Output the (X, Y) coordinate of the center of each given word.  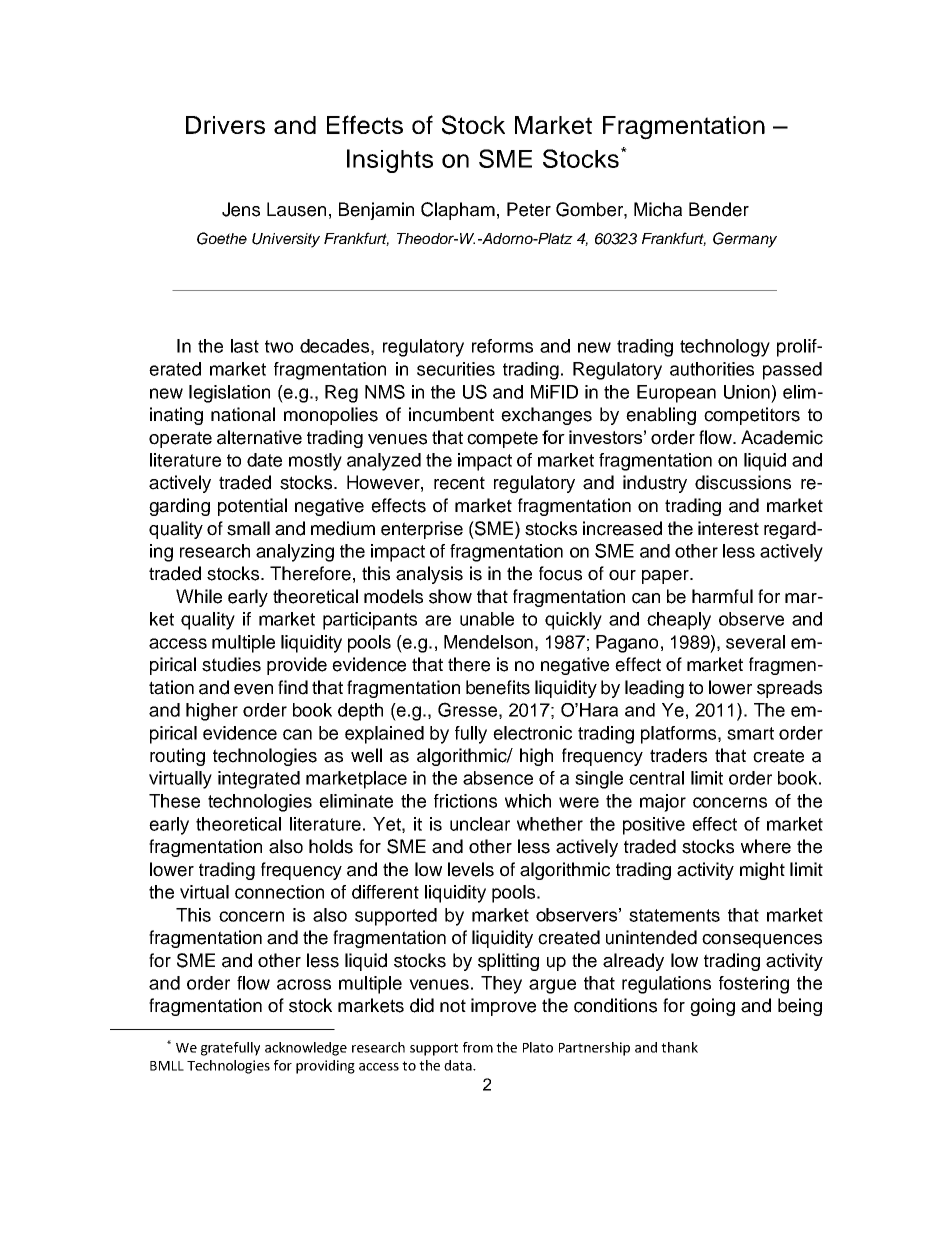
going (712, 1007)
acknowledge (306, 1049)
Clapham (458, 211)
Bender (719, 209)
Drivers (225, 125)
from (478, 1047)
